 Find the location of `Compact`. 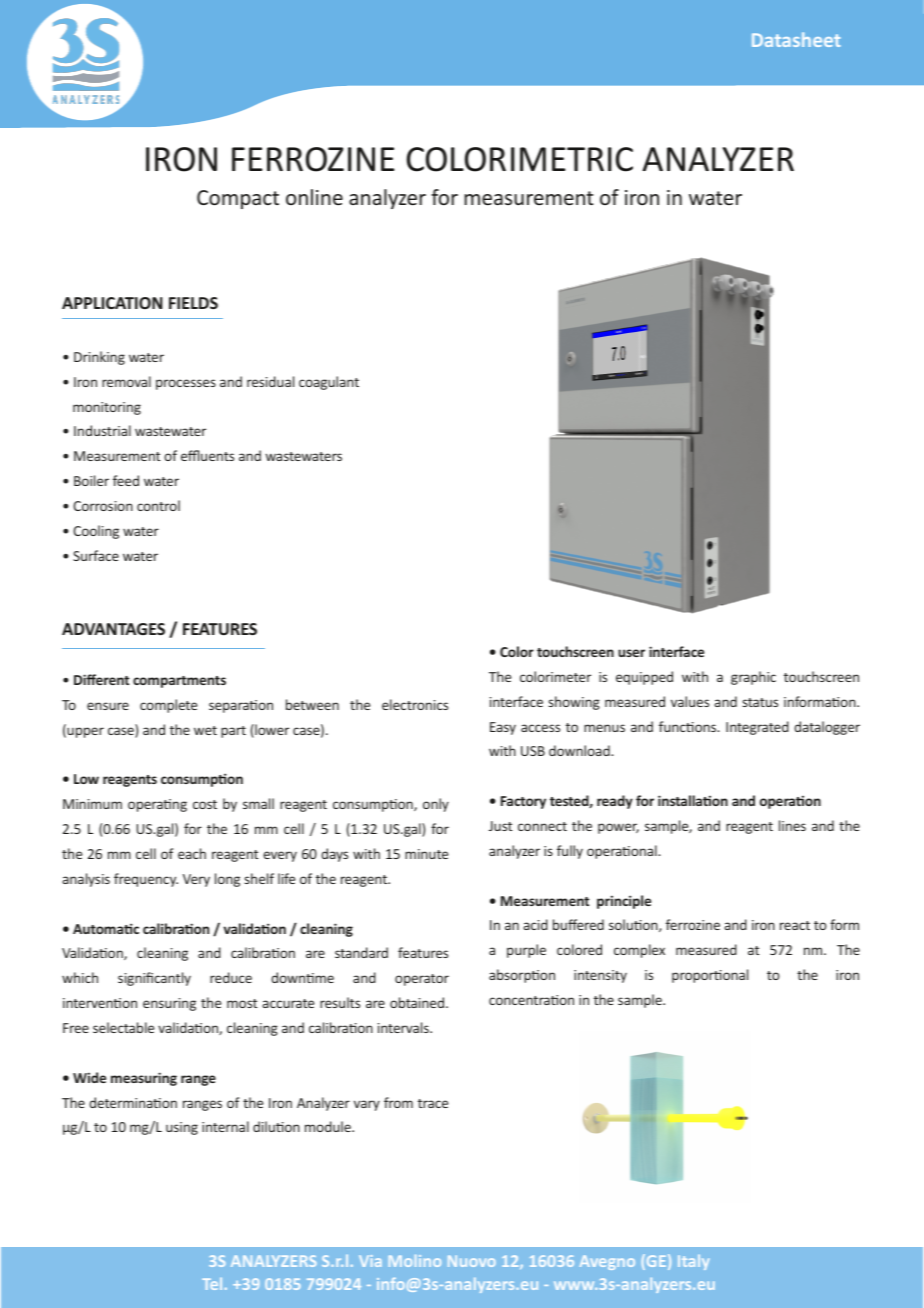

Compact is located at coordinates (238, 199).
